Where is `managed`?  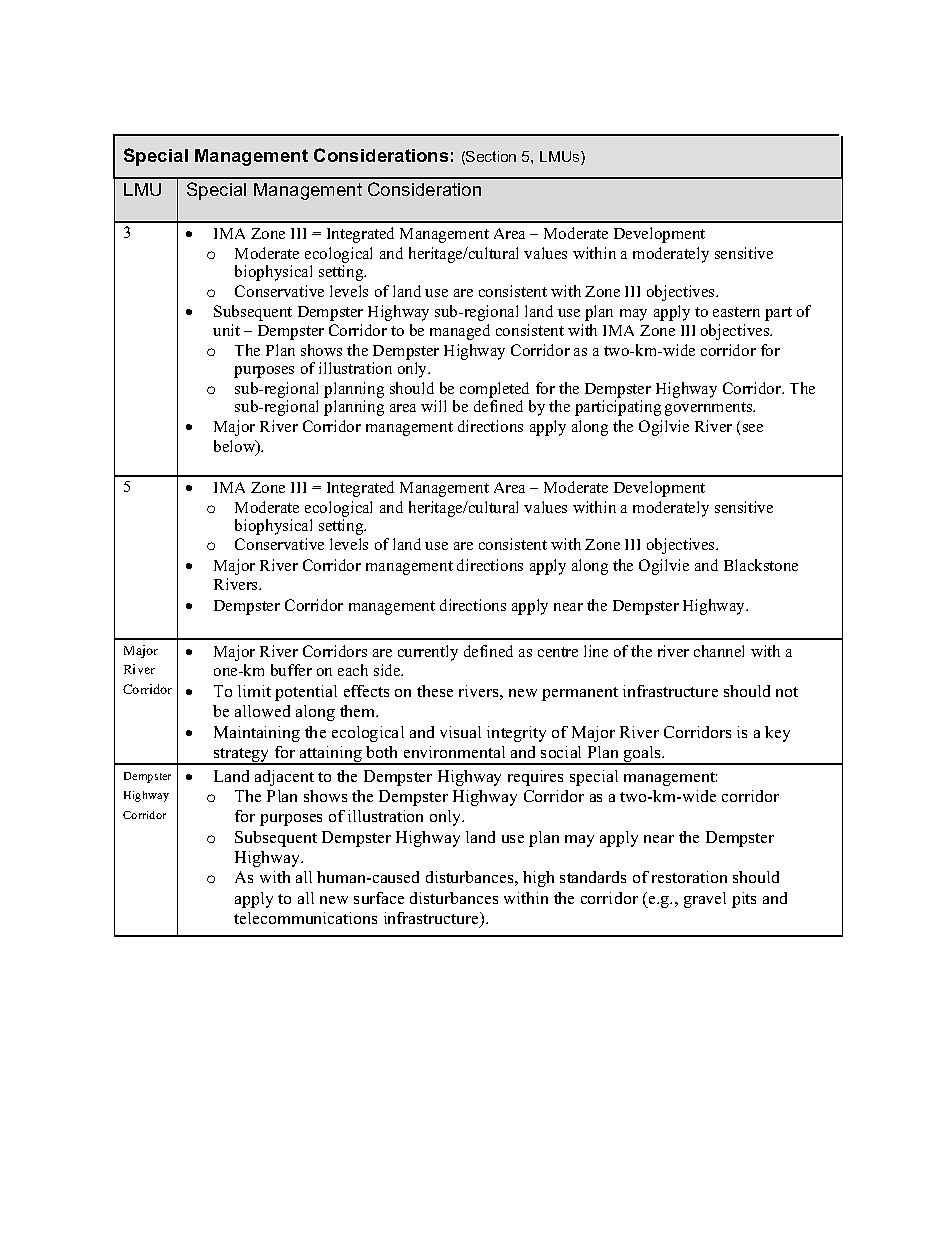 managed is located at coordinates (460, 332).
